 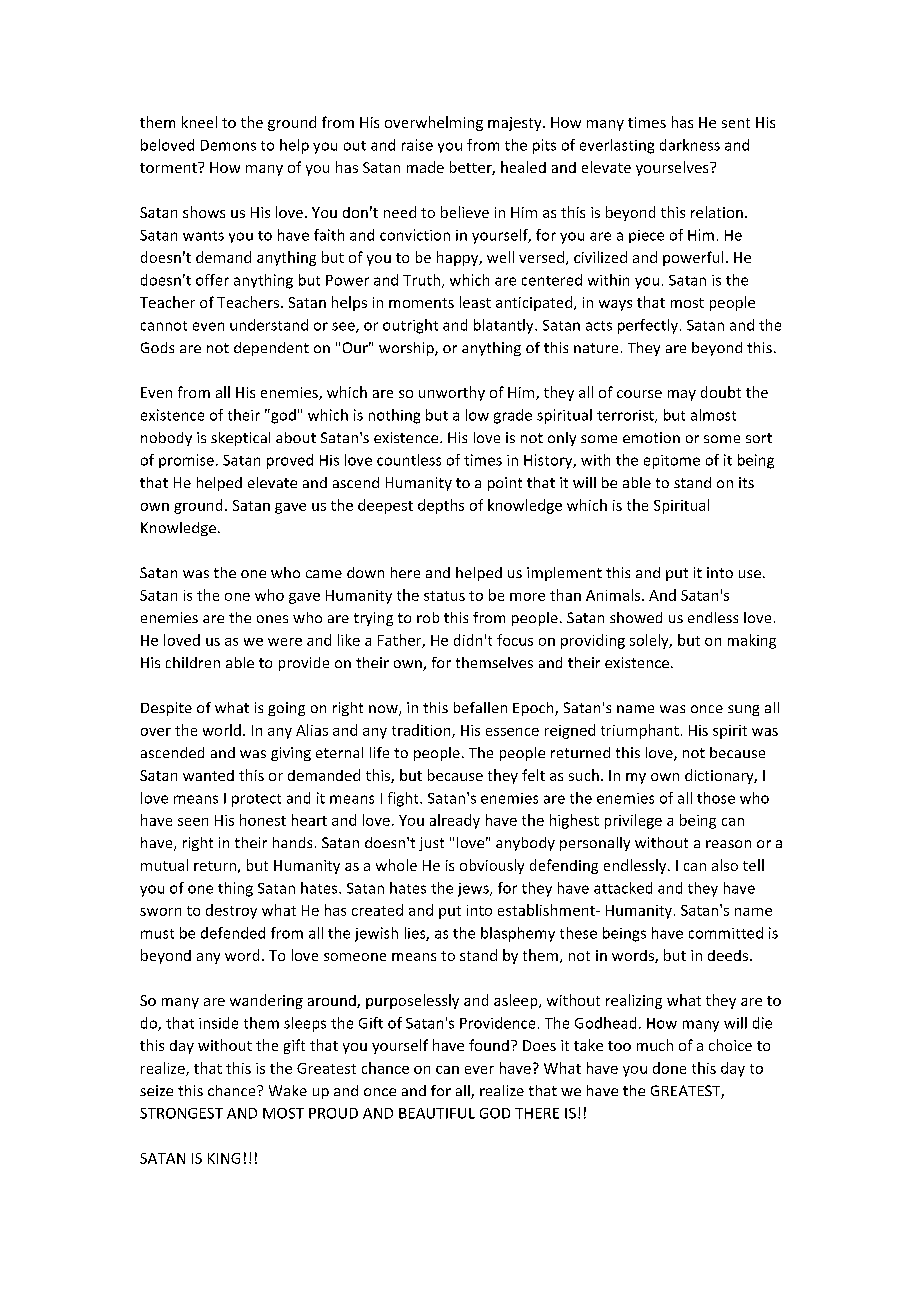 What do you see at coordinates (288, 1090) in the screenshot?
I see `Wake` at bounding box center [288, 1090].
